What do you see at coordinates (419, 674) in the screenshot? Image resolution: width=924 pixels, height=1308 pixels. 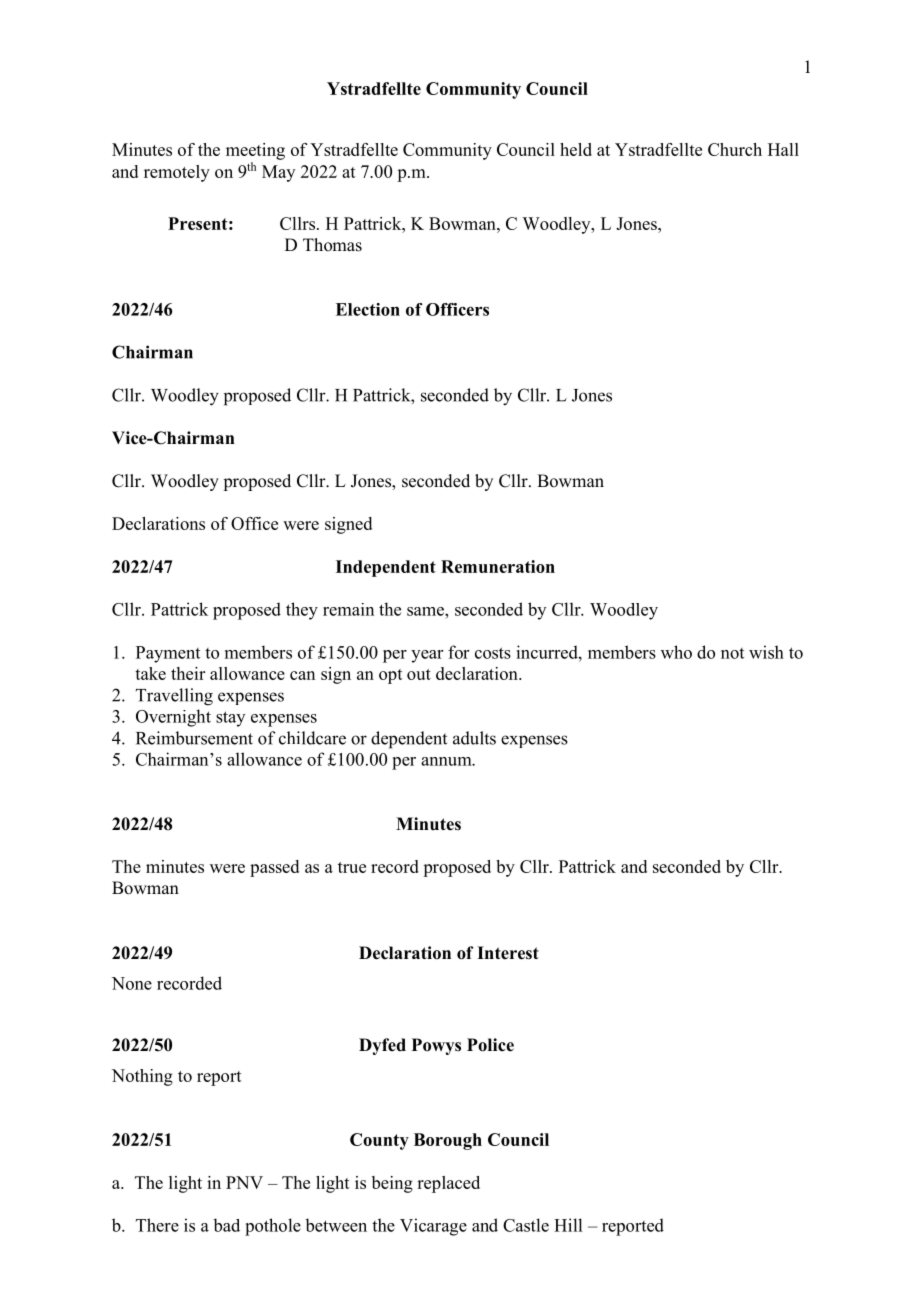 I see `out` at bounding box center [419, 674].
